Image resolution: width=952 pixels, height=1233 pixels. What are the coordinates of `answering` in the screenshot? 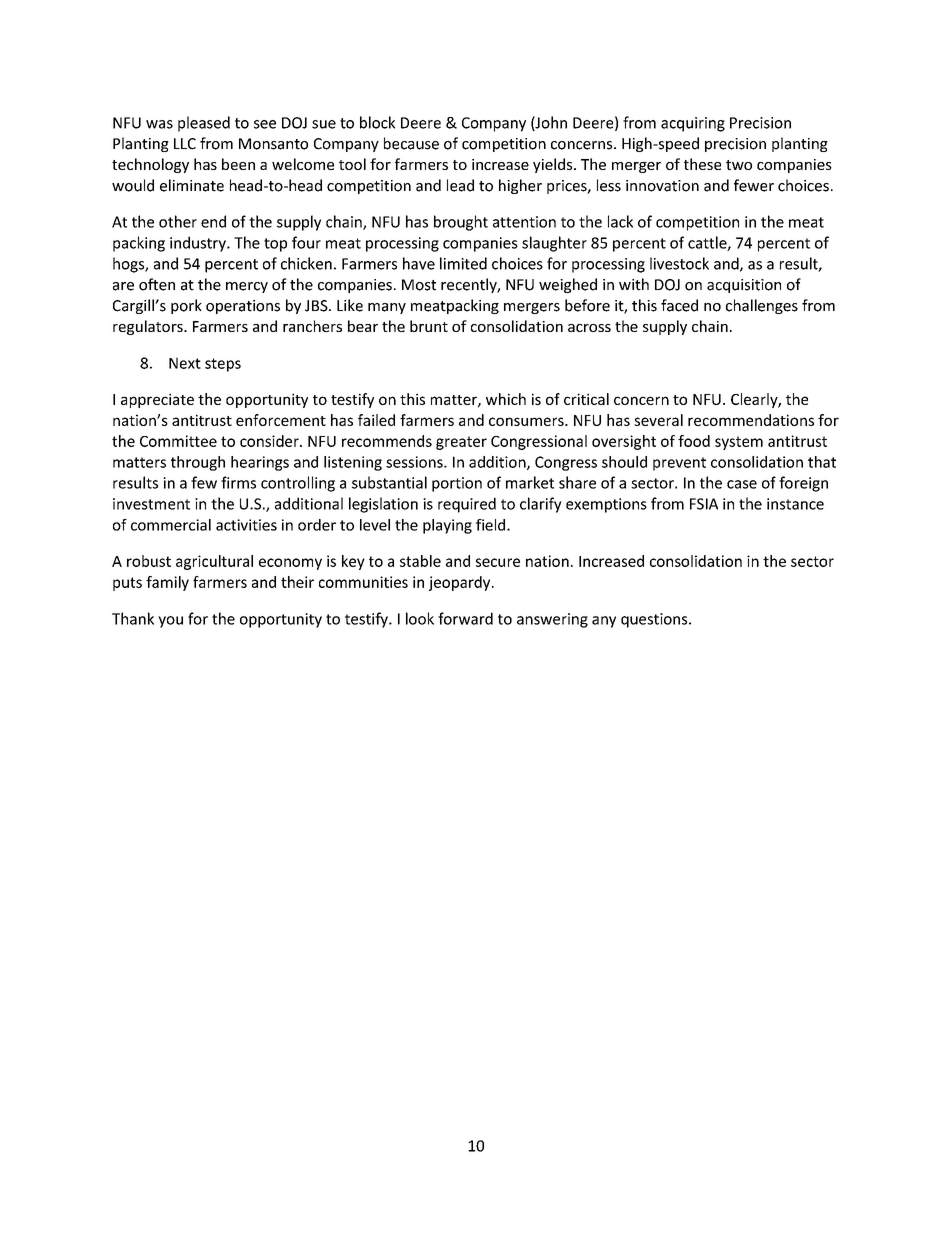 It's located at (552, 620).
